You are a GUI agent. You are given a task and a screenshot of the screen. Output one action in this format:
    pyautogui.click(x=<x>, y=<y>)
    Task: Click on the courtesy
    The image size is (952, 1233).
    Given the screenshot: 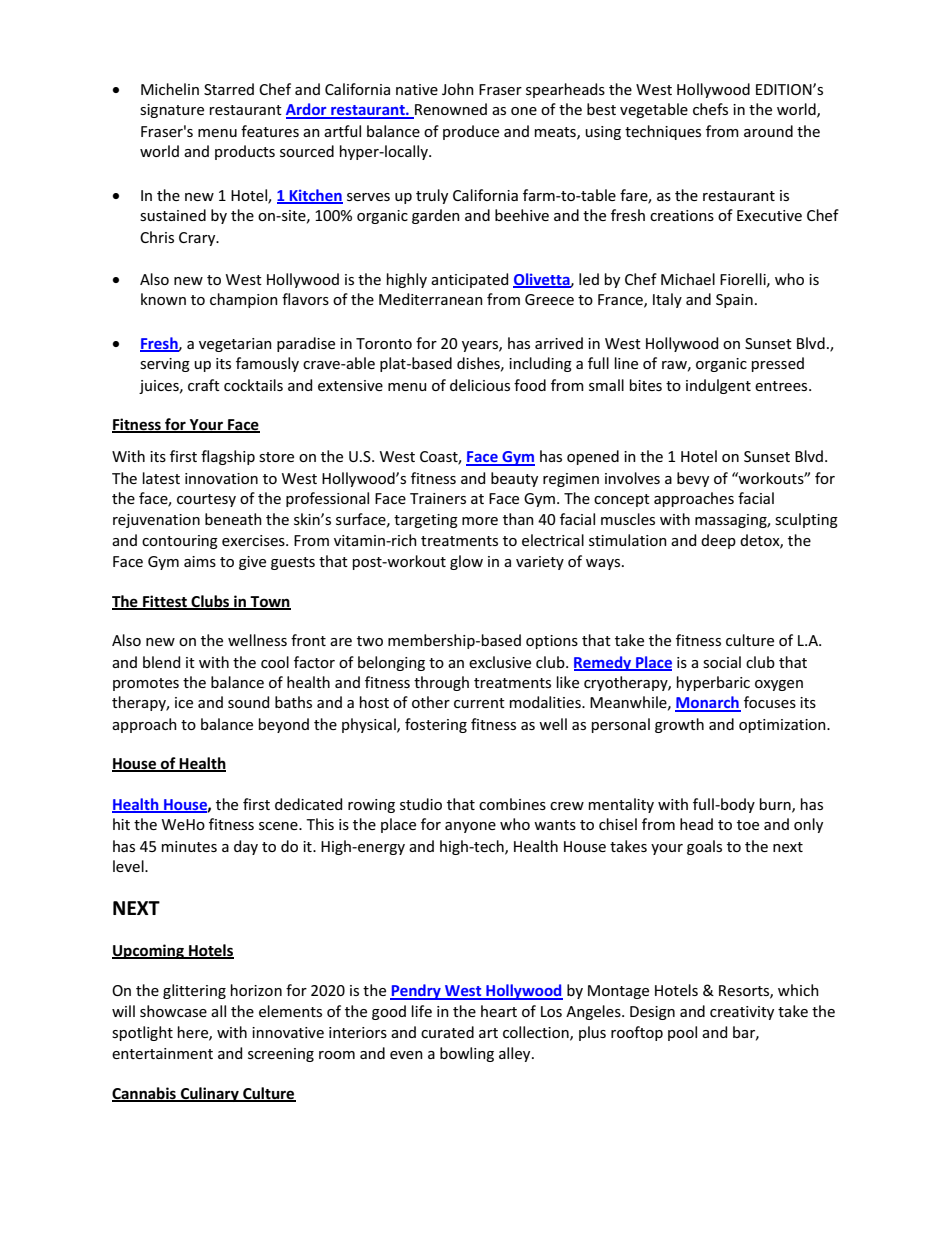 What is the action you would take?
    pyautogui.click(x=206, y=500)
